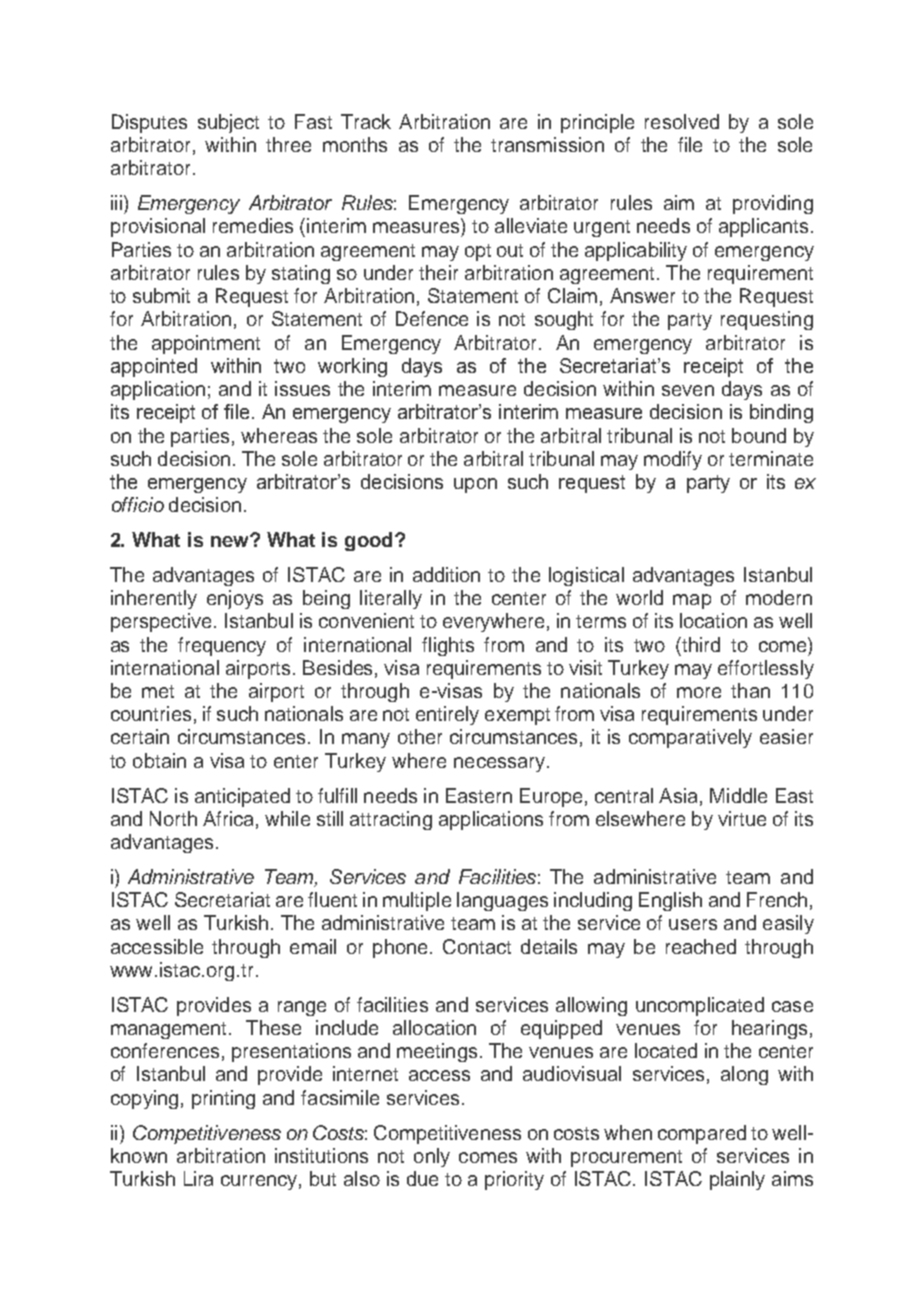 The height and width of the screenshot is (1308, 924). What do you see at coordinates (432, 1157) in the screenshot?
I see `only` at bounding box center [432, 1157].
